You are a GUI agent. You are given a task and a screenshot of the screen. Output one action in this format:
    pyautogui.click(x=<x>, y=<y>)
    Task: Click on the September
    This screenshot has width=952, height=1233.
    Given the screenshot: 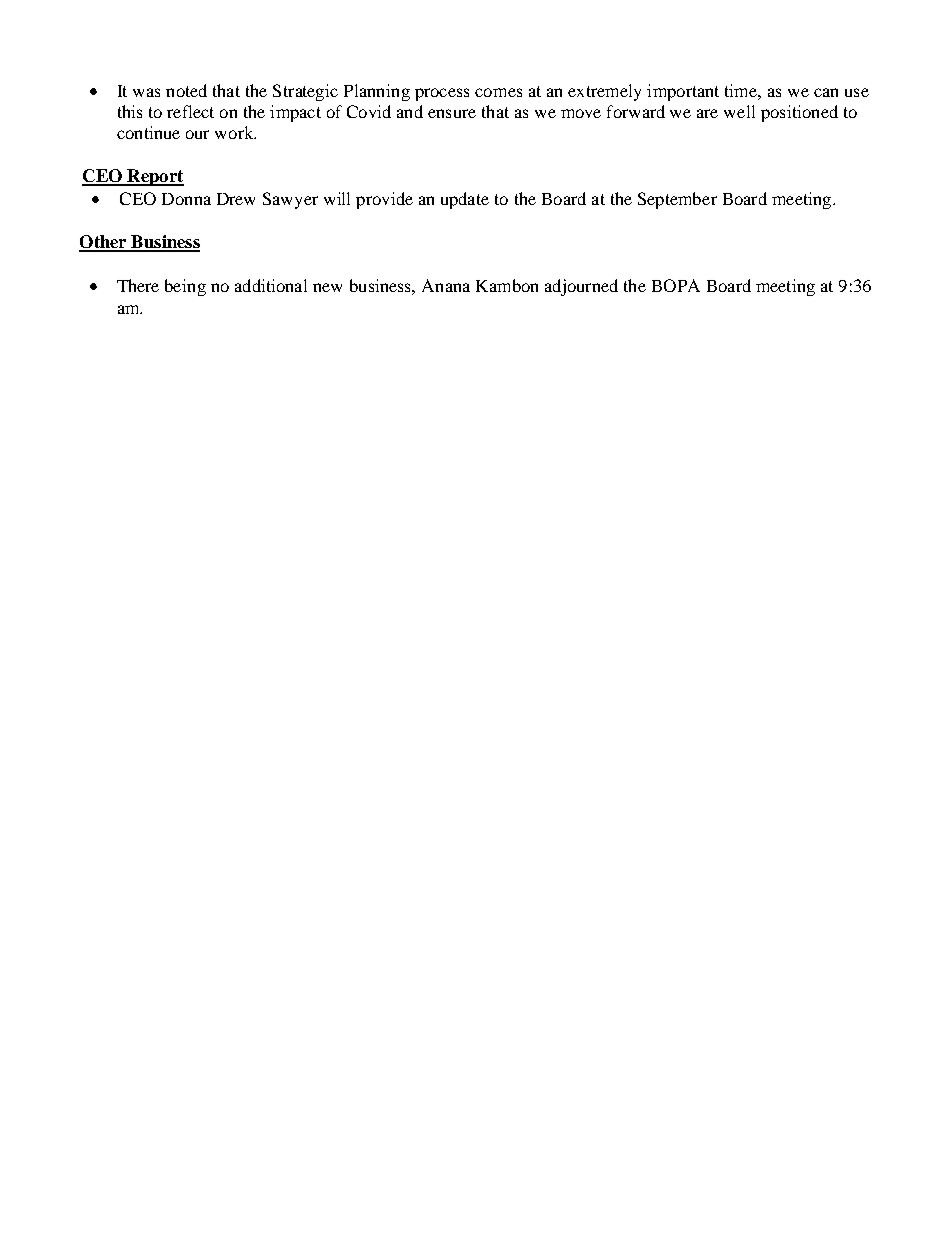 What is the action you would take?
    pyautogui.click(x=677, y=200)
